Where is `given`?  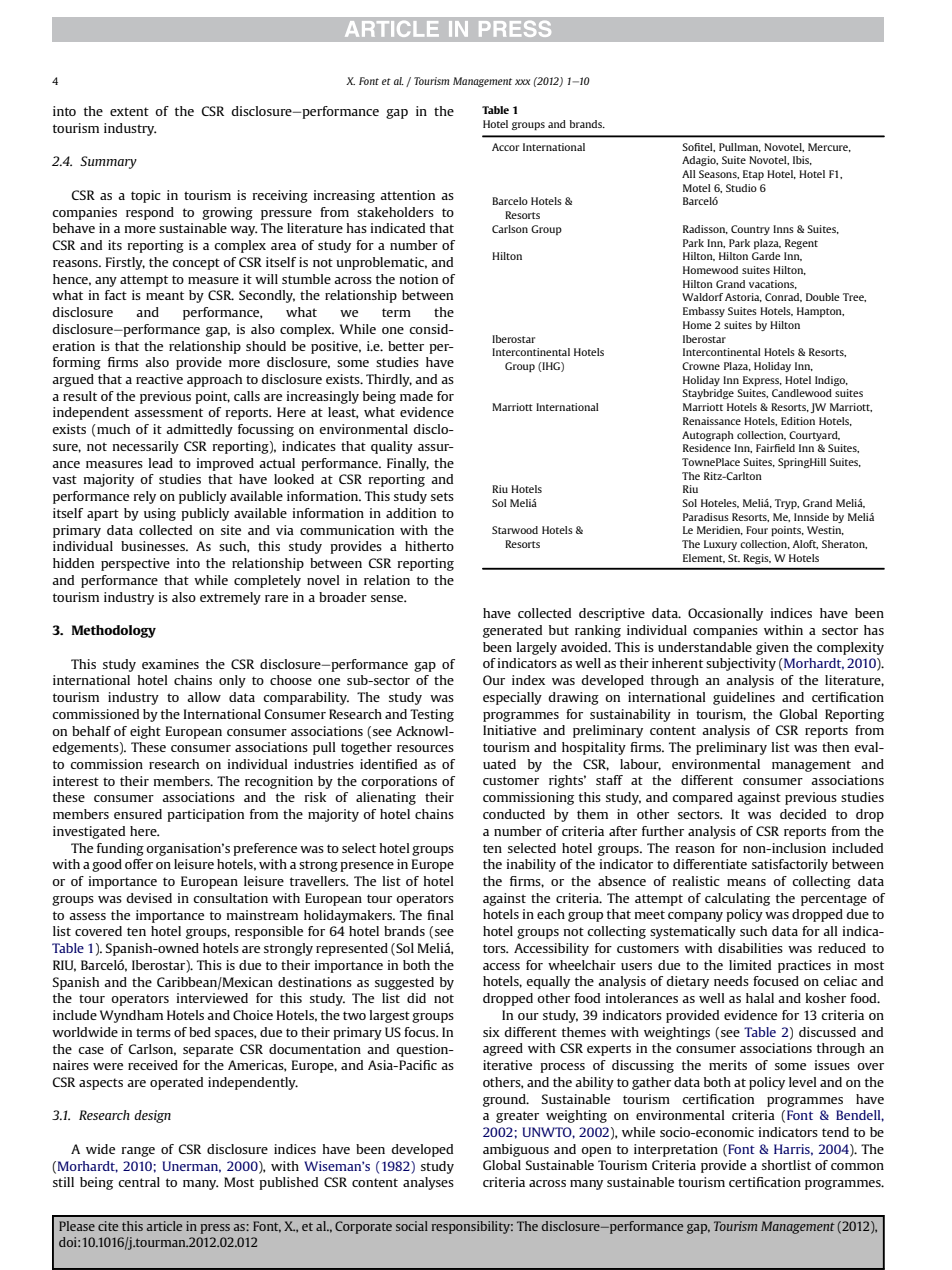 given is located at coordinates (772, 648).
